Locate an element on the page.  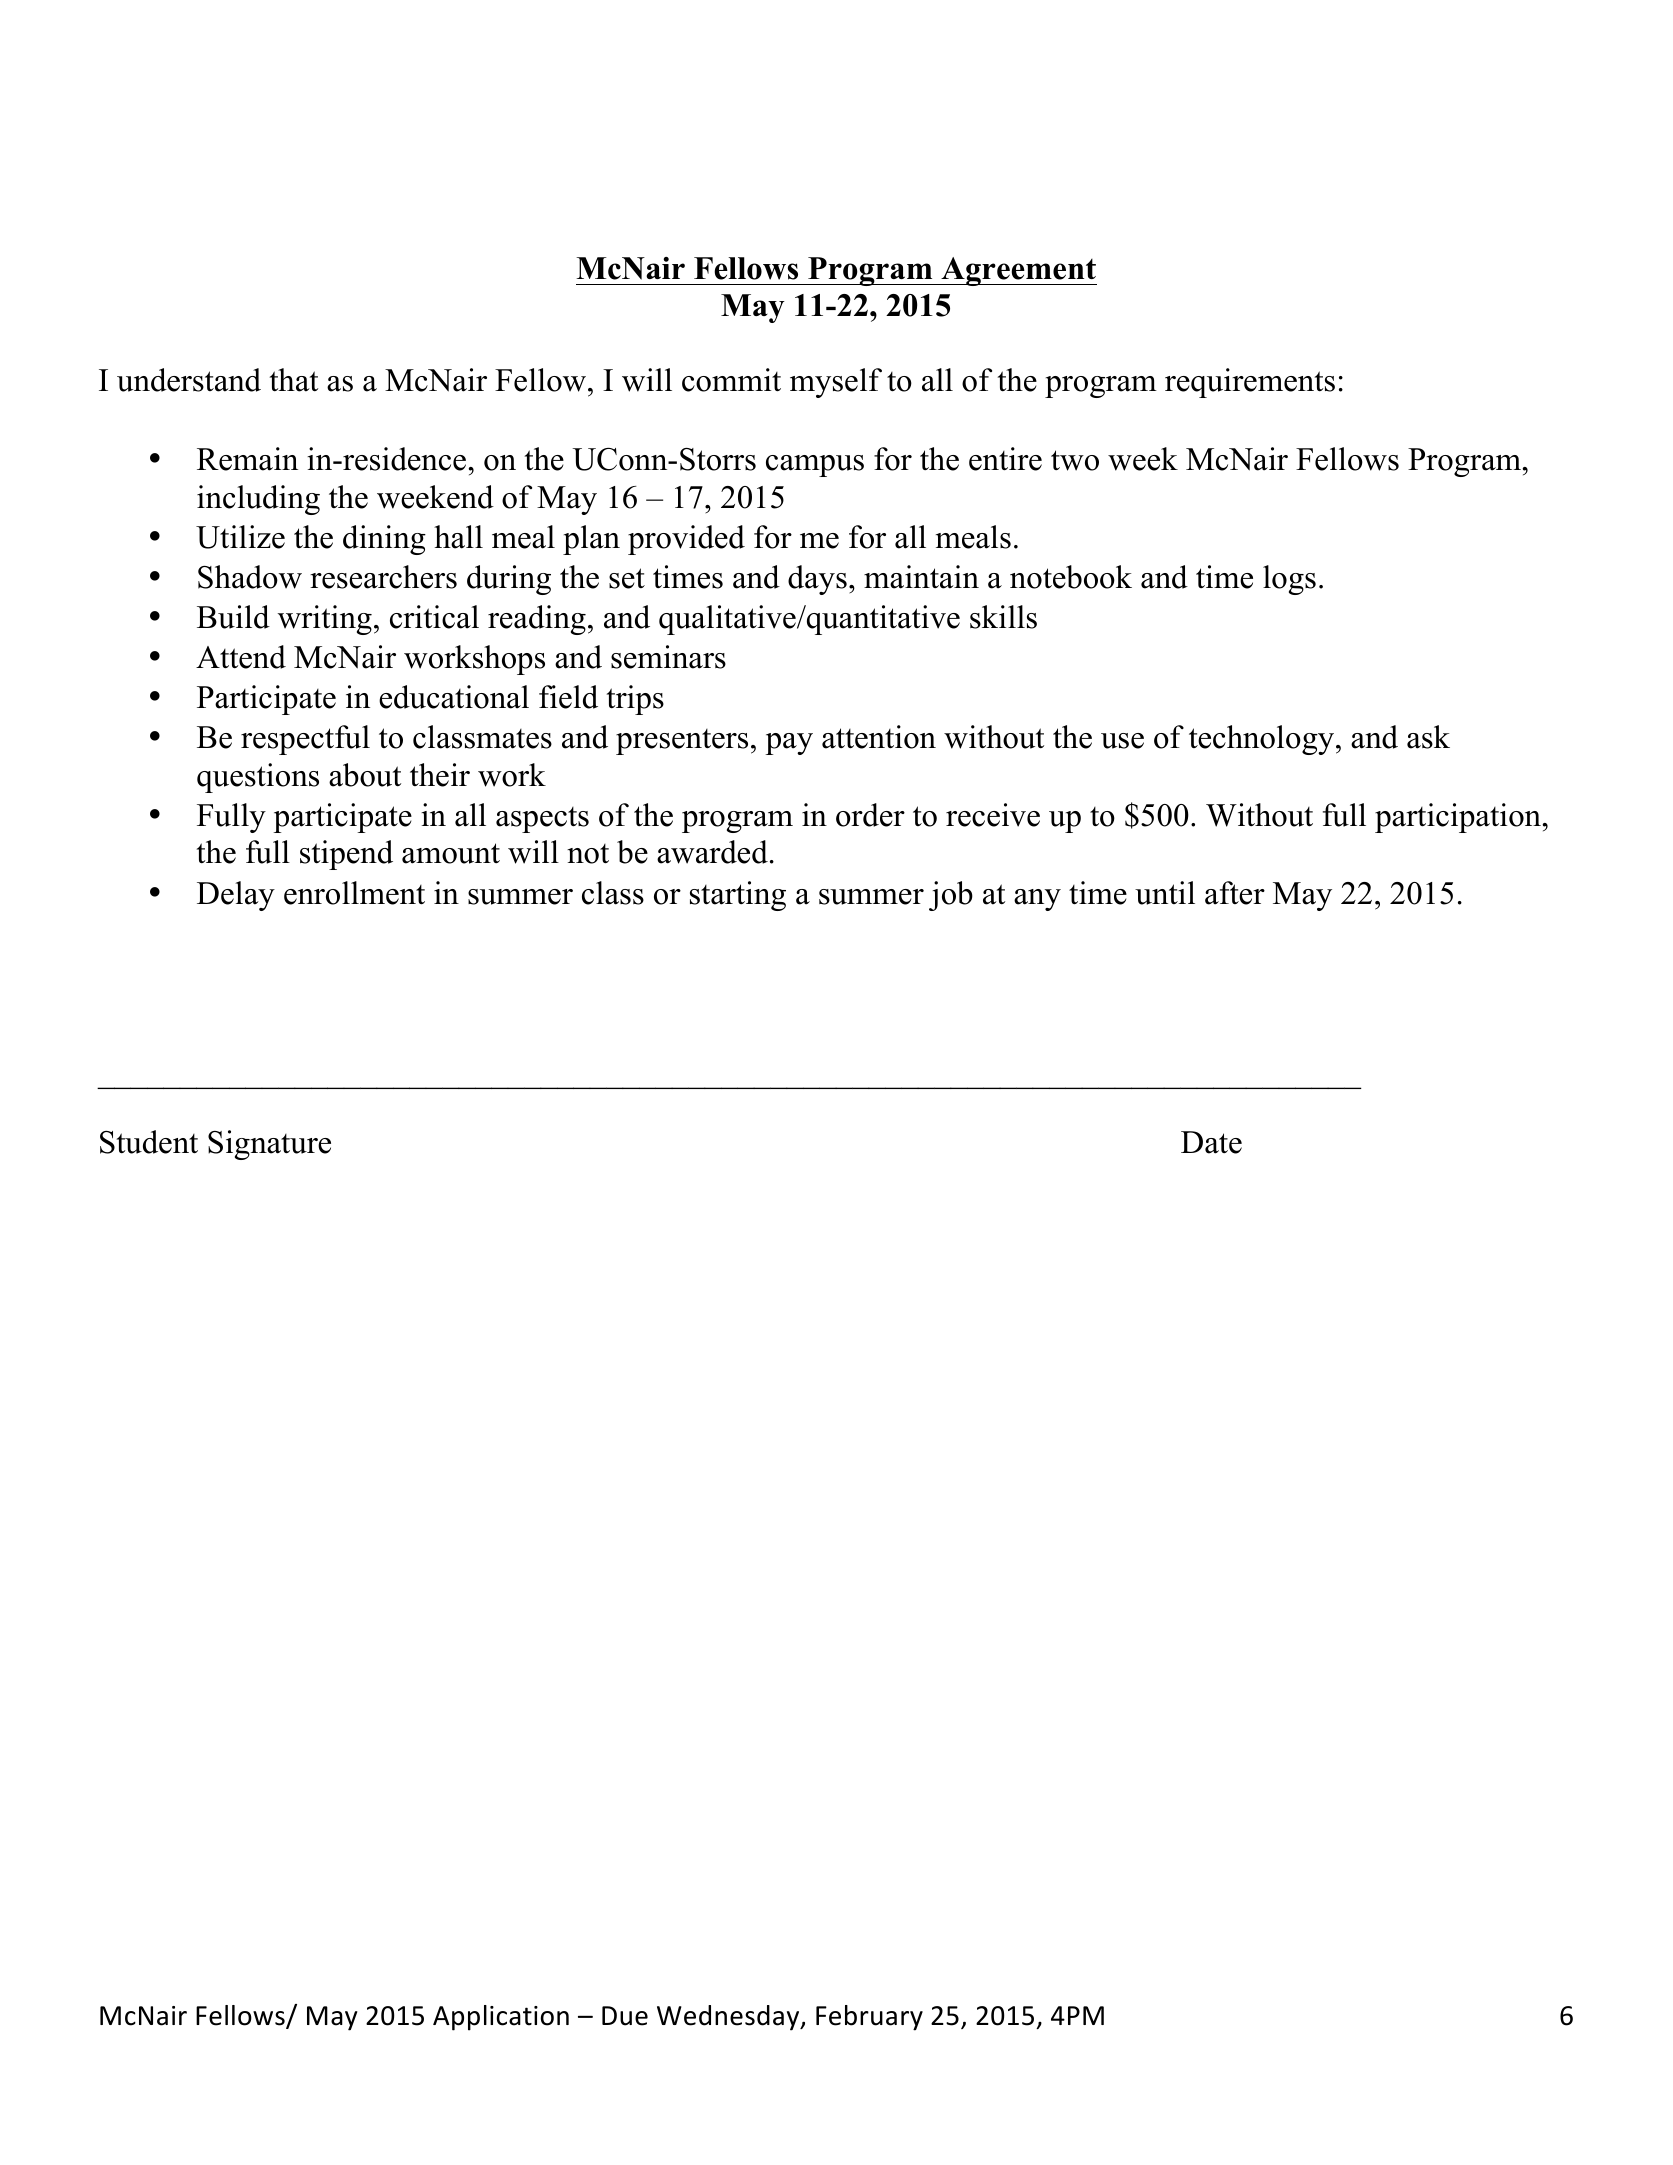
campus is located at coordinates (815, 466).
